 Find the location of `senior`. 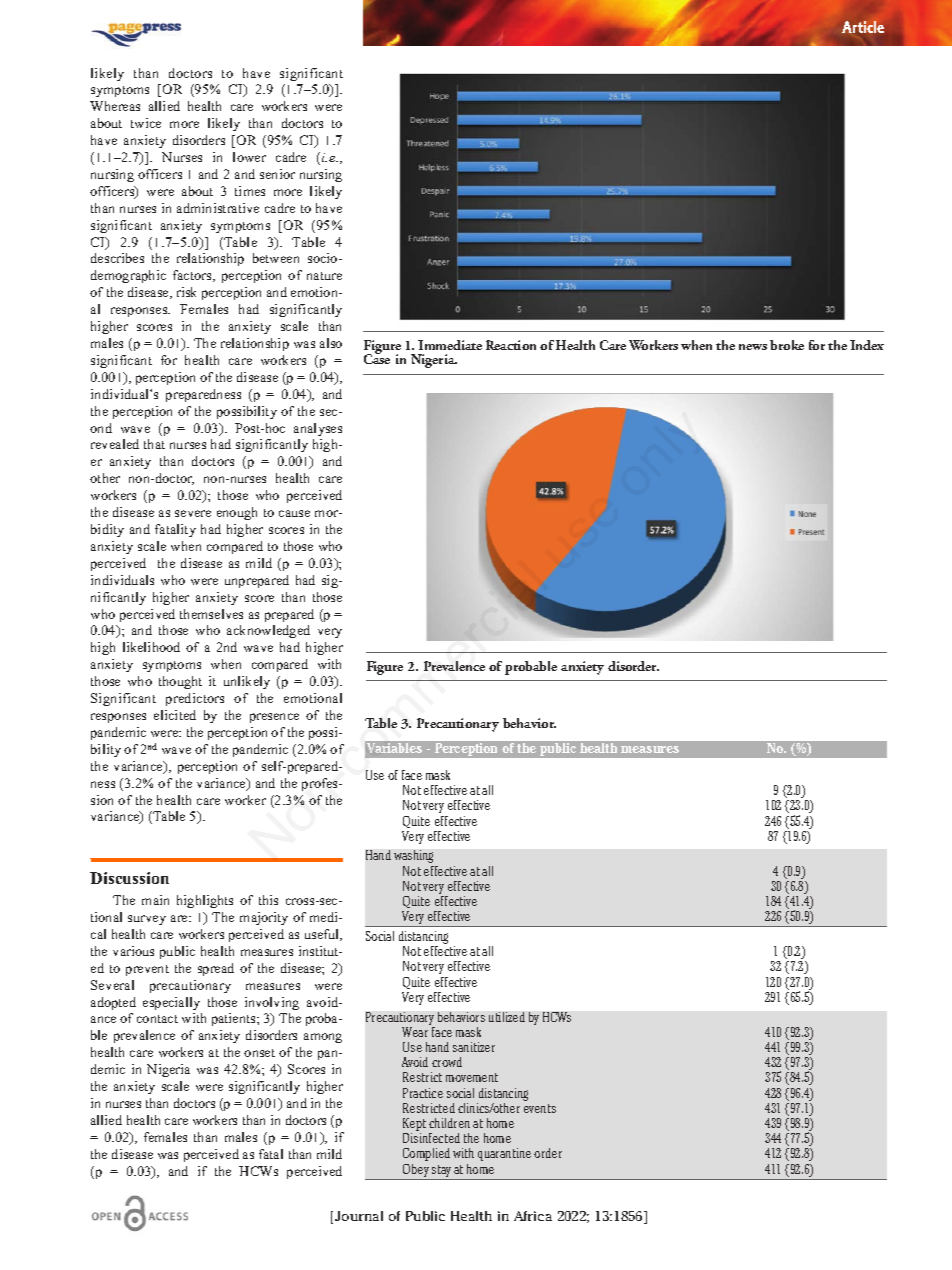

senior is located at coordinates (277, 174).
